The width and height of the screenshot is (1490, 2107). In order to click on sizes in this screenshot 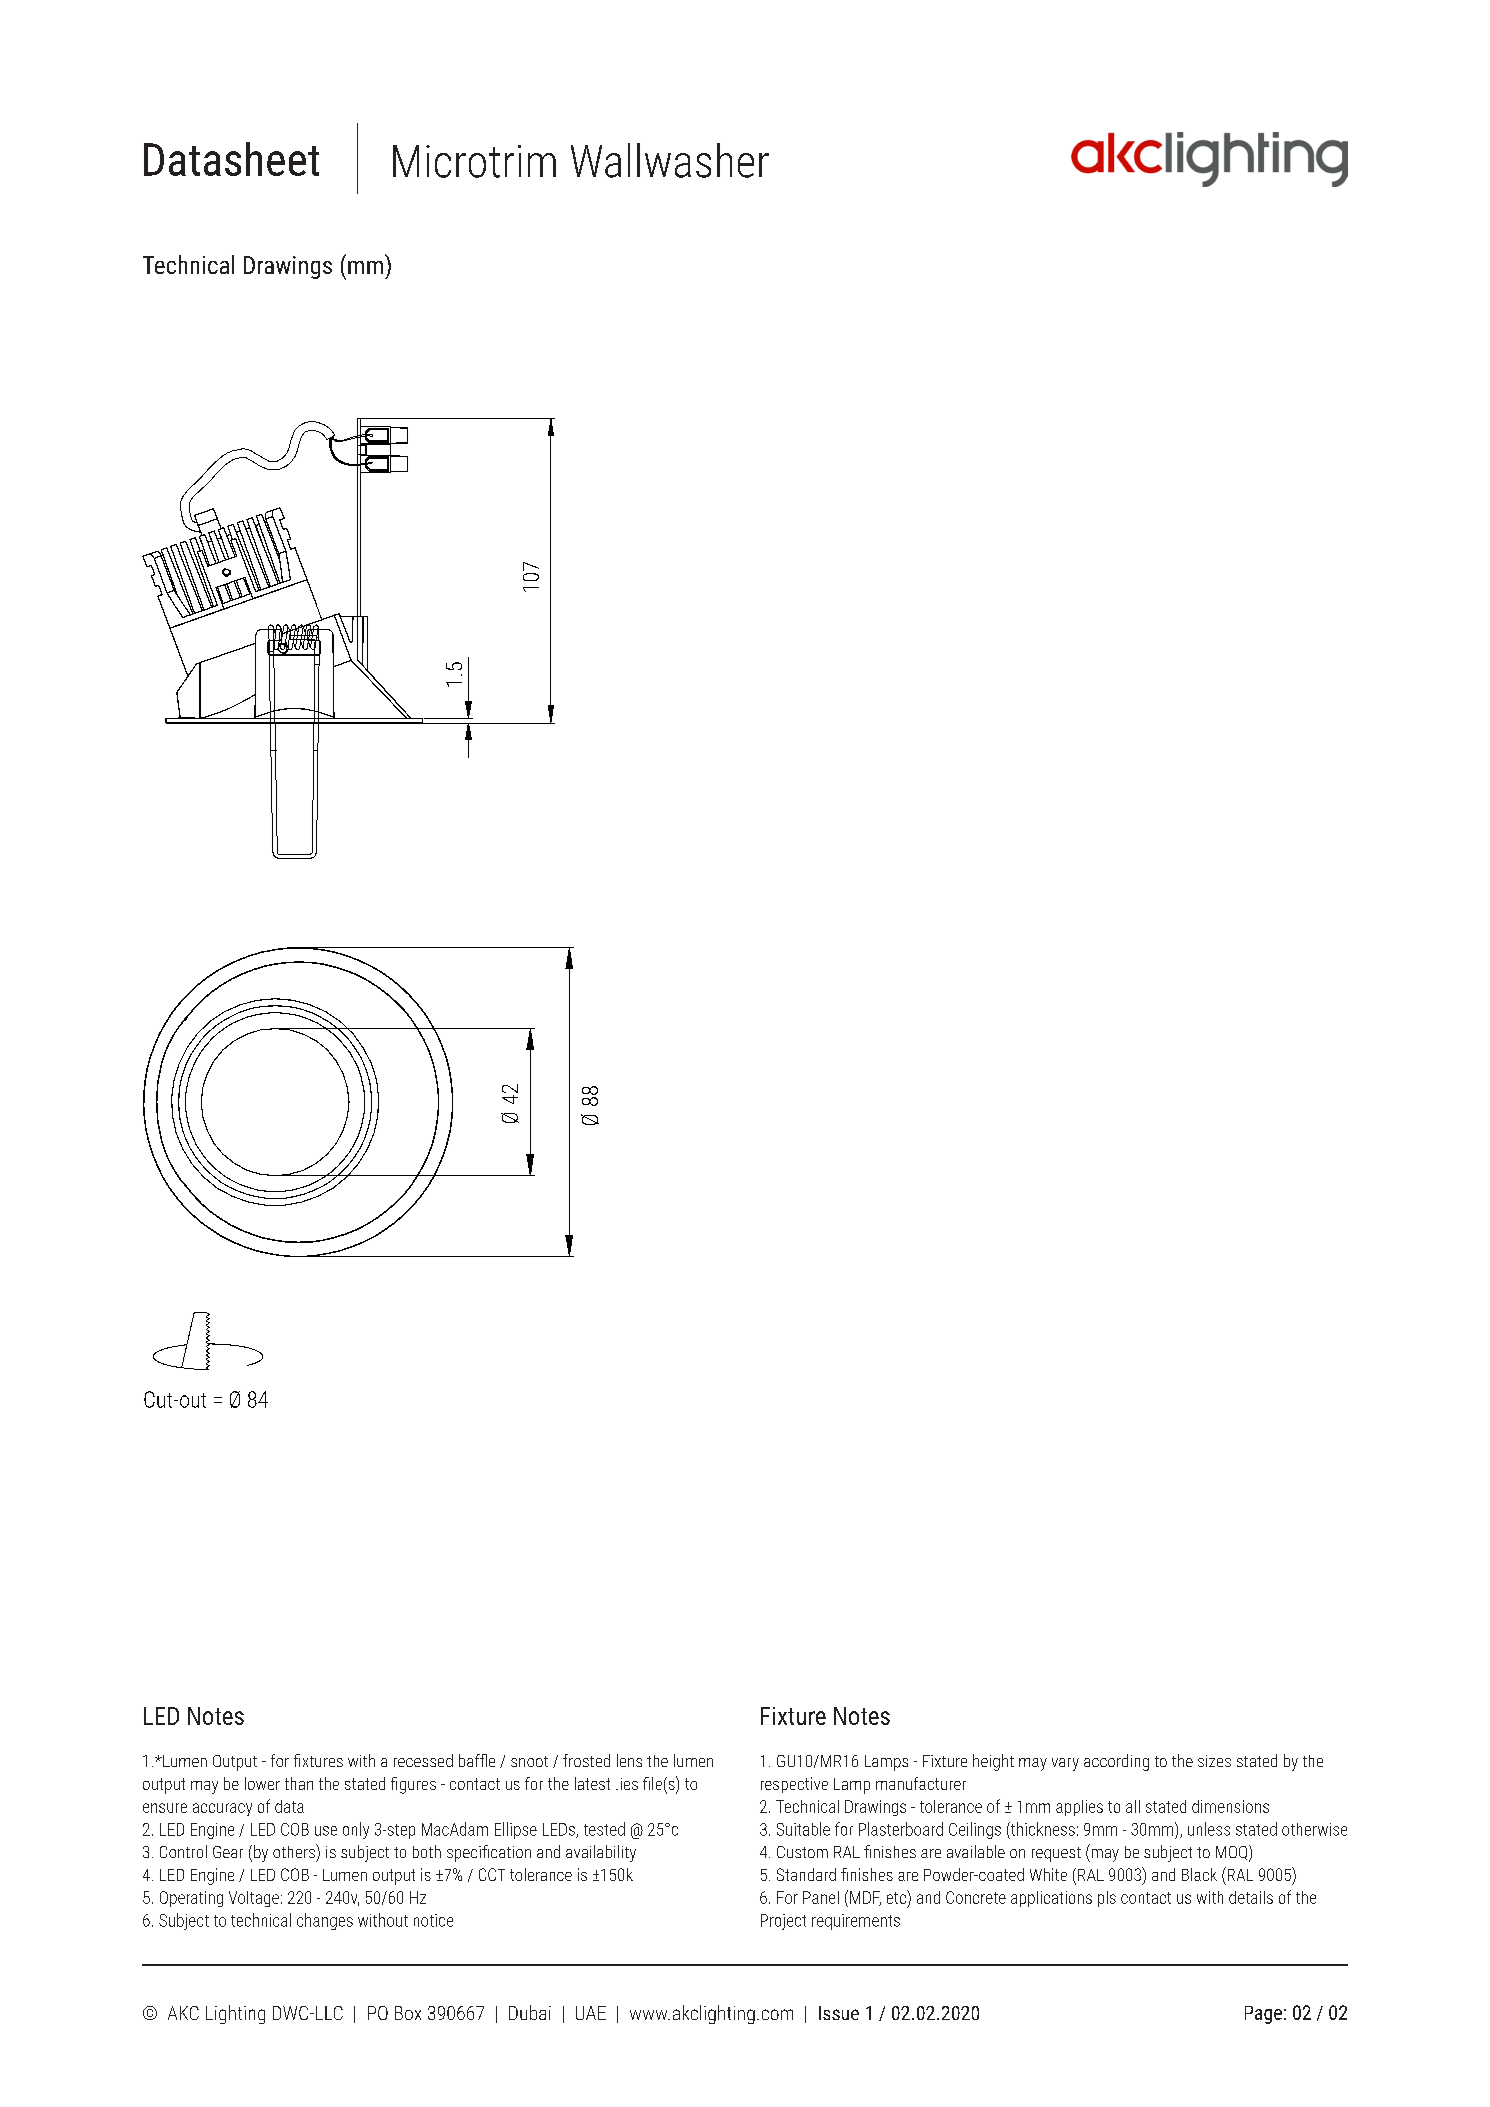, I will do `click(1214, 1761)`.
